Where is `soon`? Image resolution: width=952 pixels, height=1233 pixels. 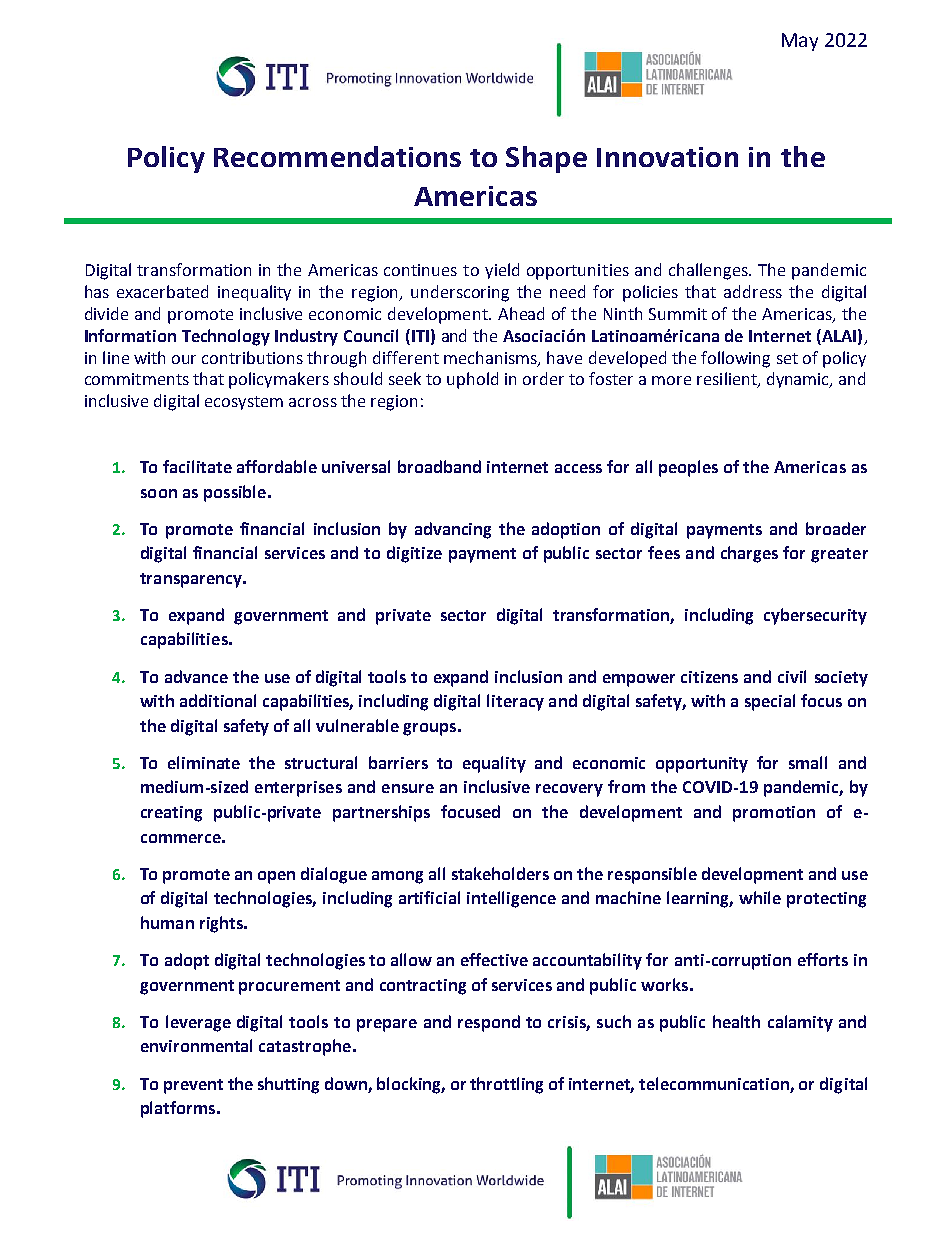 soon is located at coordinates (159, 493).
